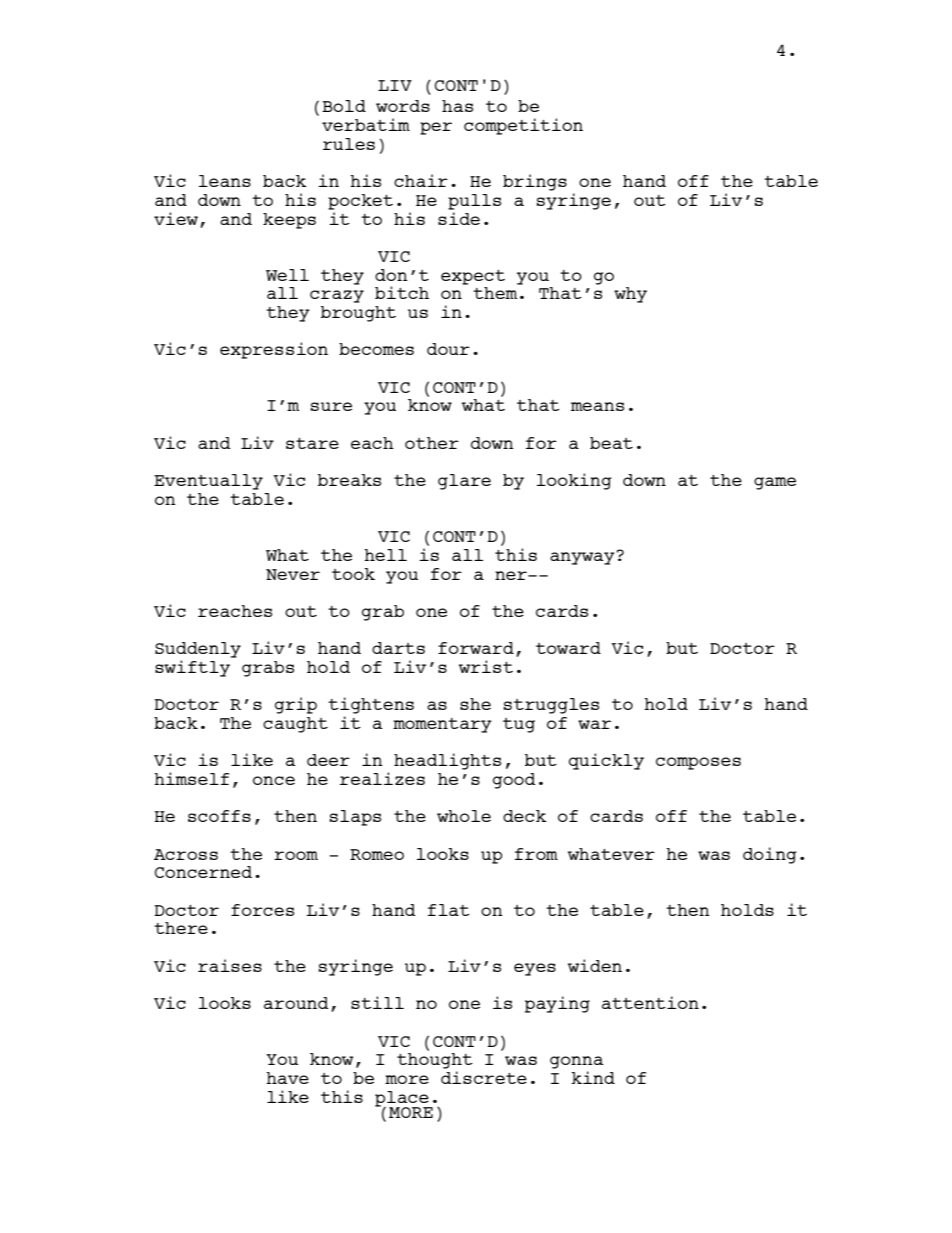 The width and height of the page is (952, 1233). Describe the element at coordinates (484, 1077) in the page. I see `discrete` at that location.
